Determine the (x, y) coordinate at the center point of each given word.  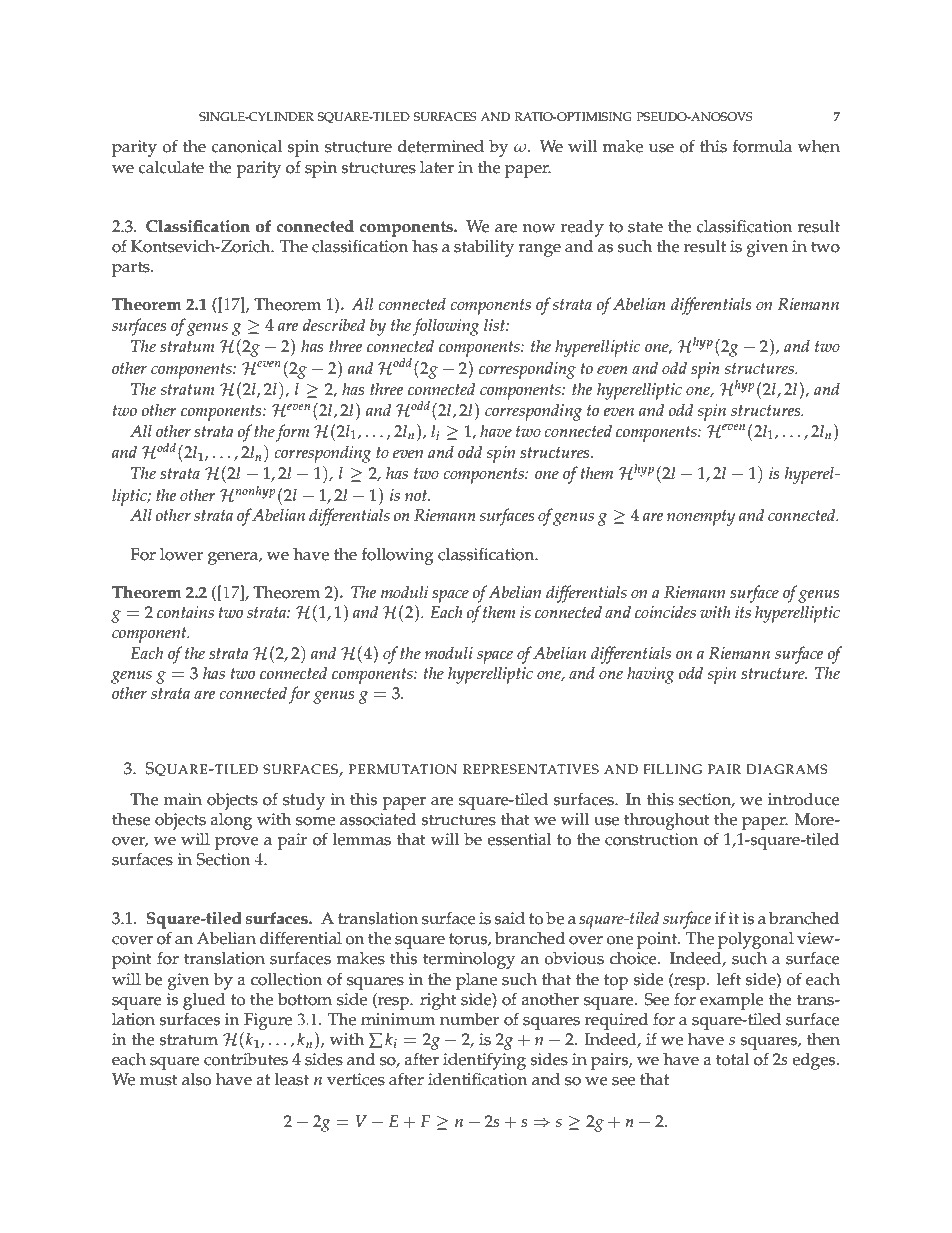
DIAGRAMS (787, 769)
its (743, 612)
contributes (246, 1059)
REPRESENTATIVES (531, 769)
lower (181, 554)
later (437, 167)
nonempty (701, 518)
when (819, 146)
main (183, 799)
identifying (484, 1062)
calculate (171, 167)
